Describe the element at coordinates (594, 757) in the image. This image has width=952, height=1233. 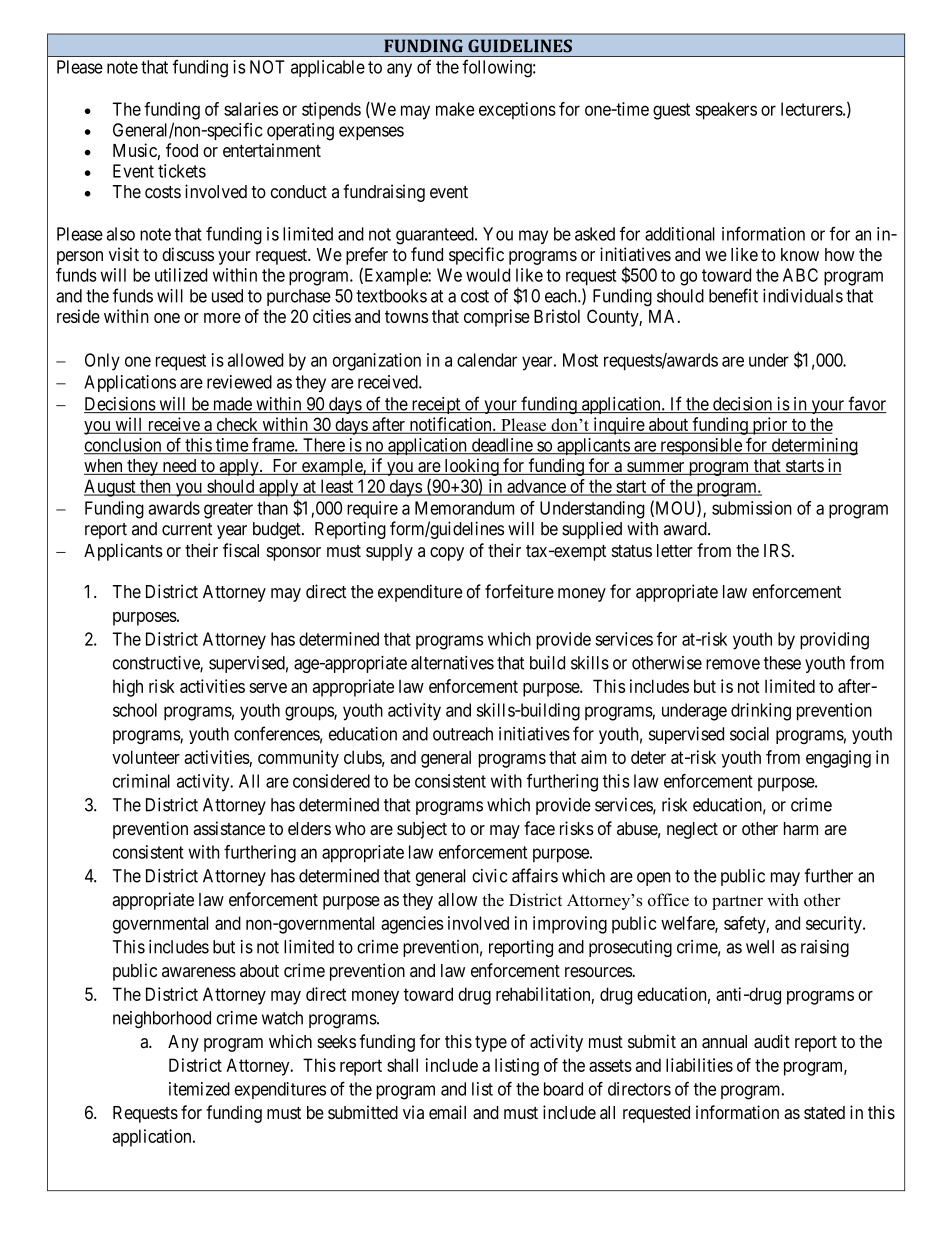
I see `aim` at that location.
